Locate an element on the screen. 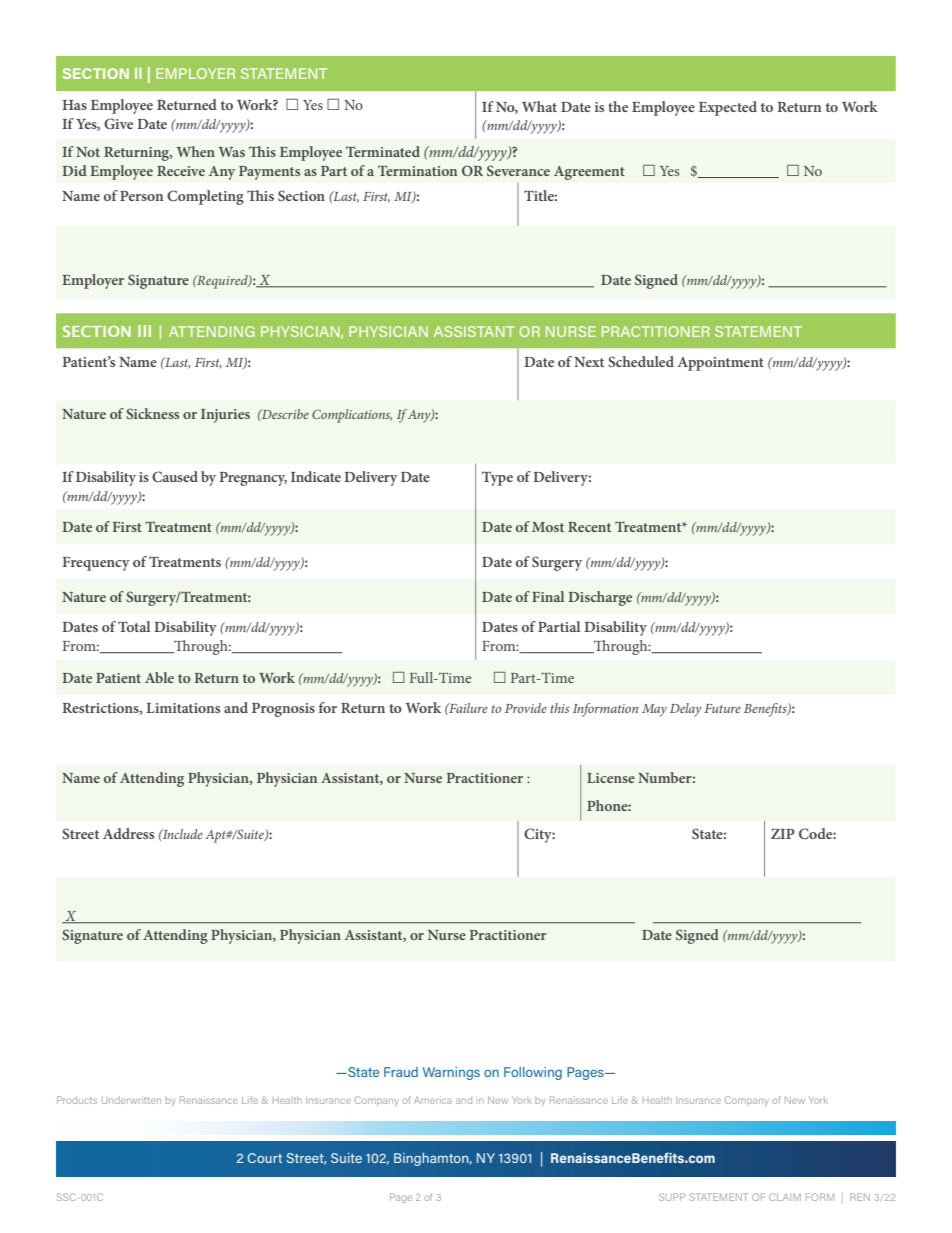 This screenshot has height=1233, width=952. Type is located at coordinates (497, 478).
